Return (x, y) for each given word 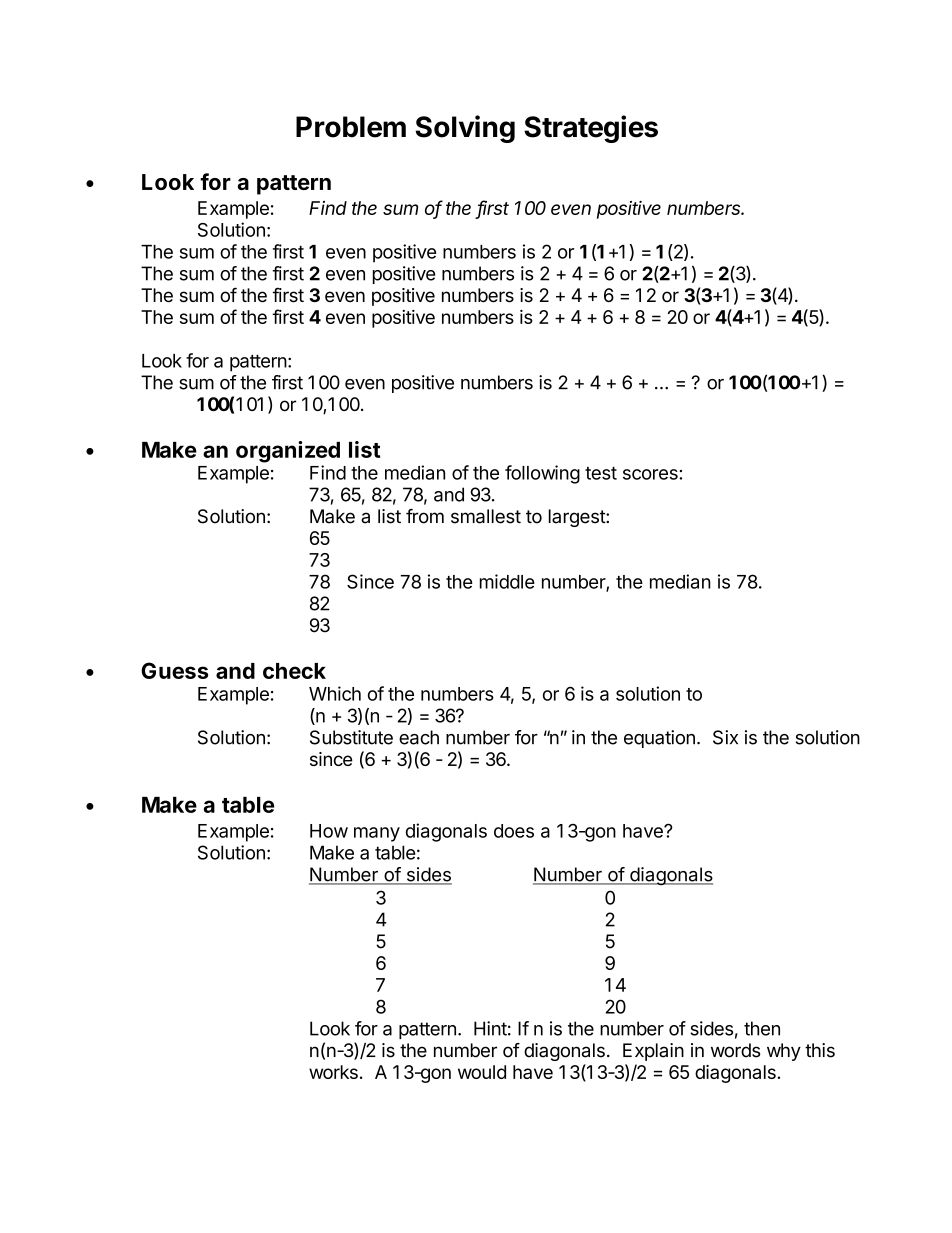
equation (661, 739)
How (329, 831)
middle (507, 581)
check (294, 671)
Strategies (591, 129)
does (514, 831)
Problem (351, 127)
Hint (492, 1028)
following (542, 474)
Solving (465, 129)
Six (725, 737)
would (482, 1072)
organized (288, 452)
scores (651, 474)
